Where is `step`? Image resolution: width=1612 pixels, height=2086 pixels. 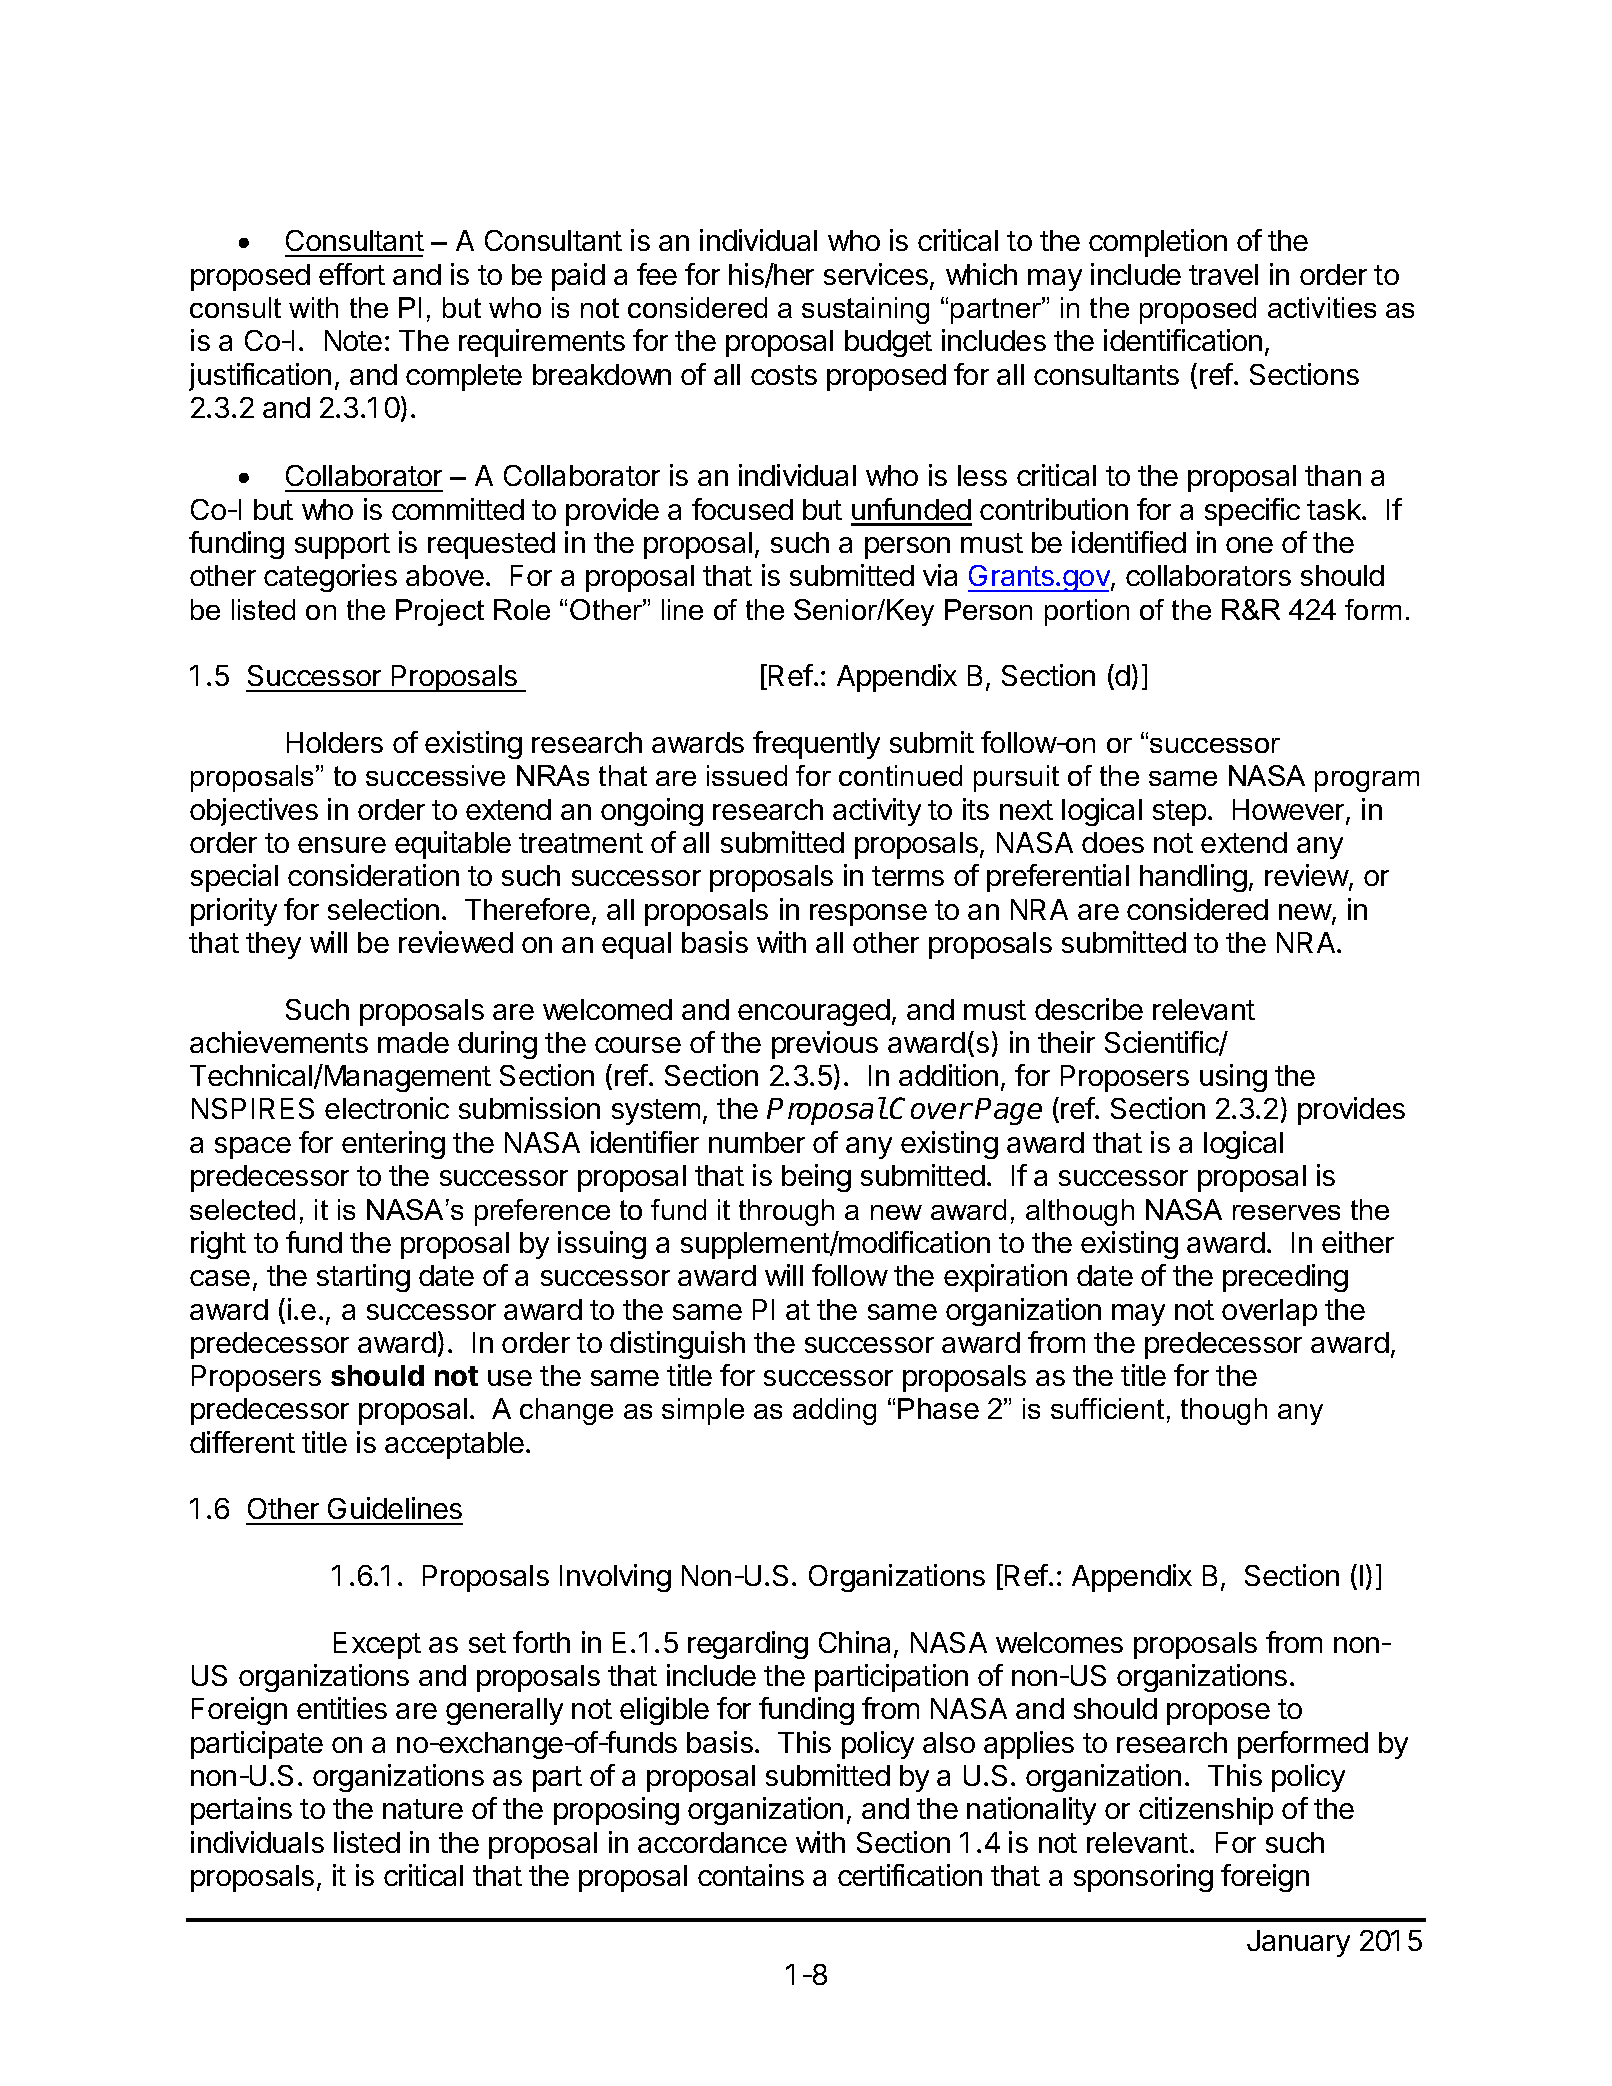 step is located at coordinates (1179, 813).
